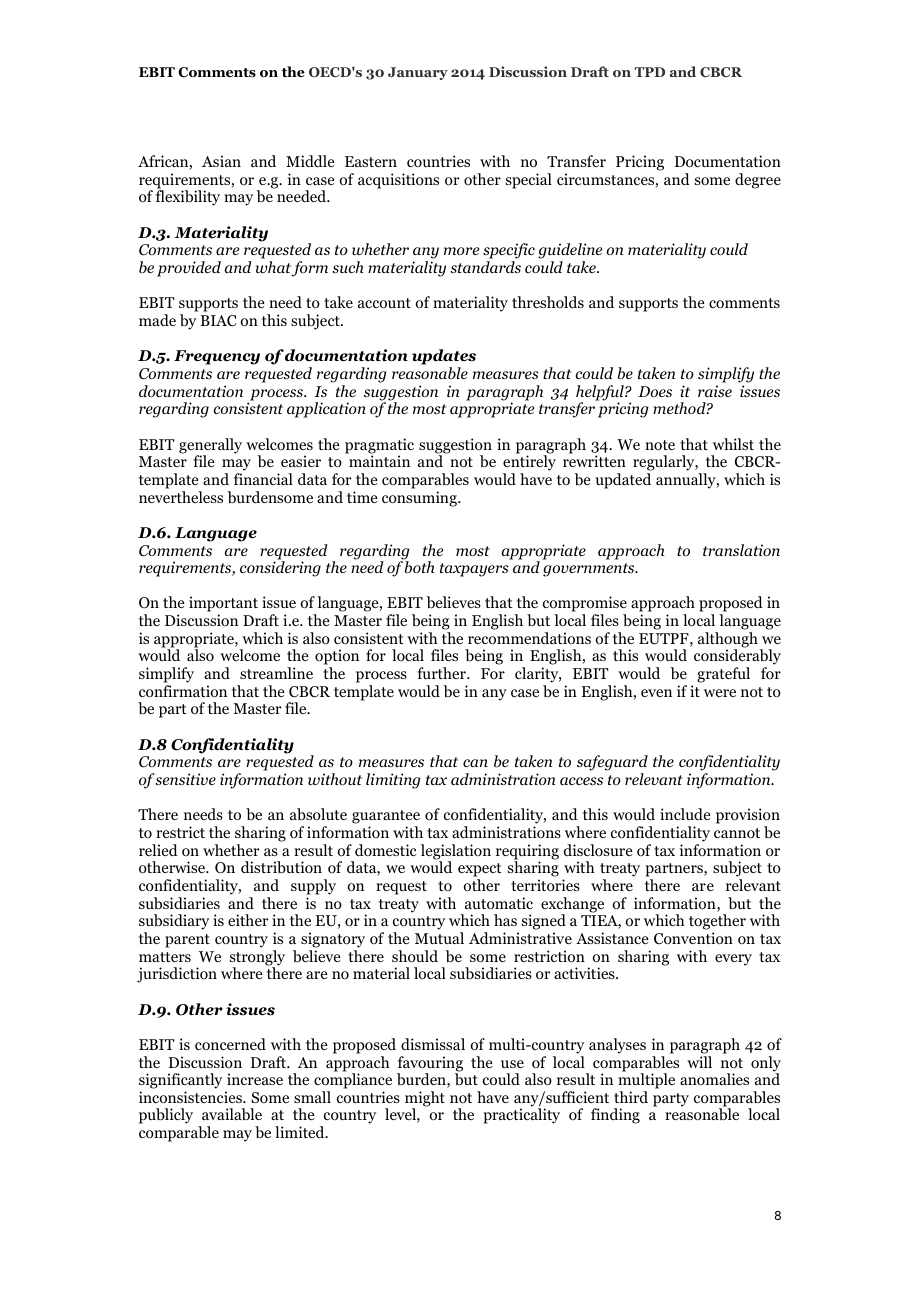 The width and height of the screenshot is (924, 1308). What do you see at coordinates (217, 357) in the screenshot?
I see `Frequency` at bounding box center [217, 357].
